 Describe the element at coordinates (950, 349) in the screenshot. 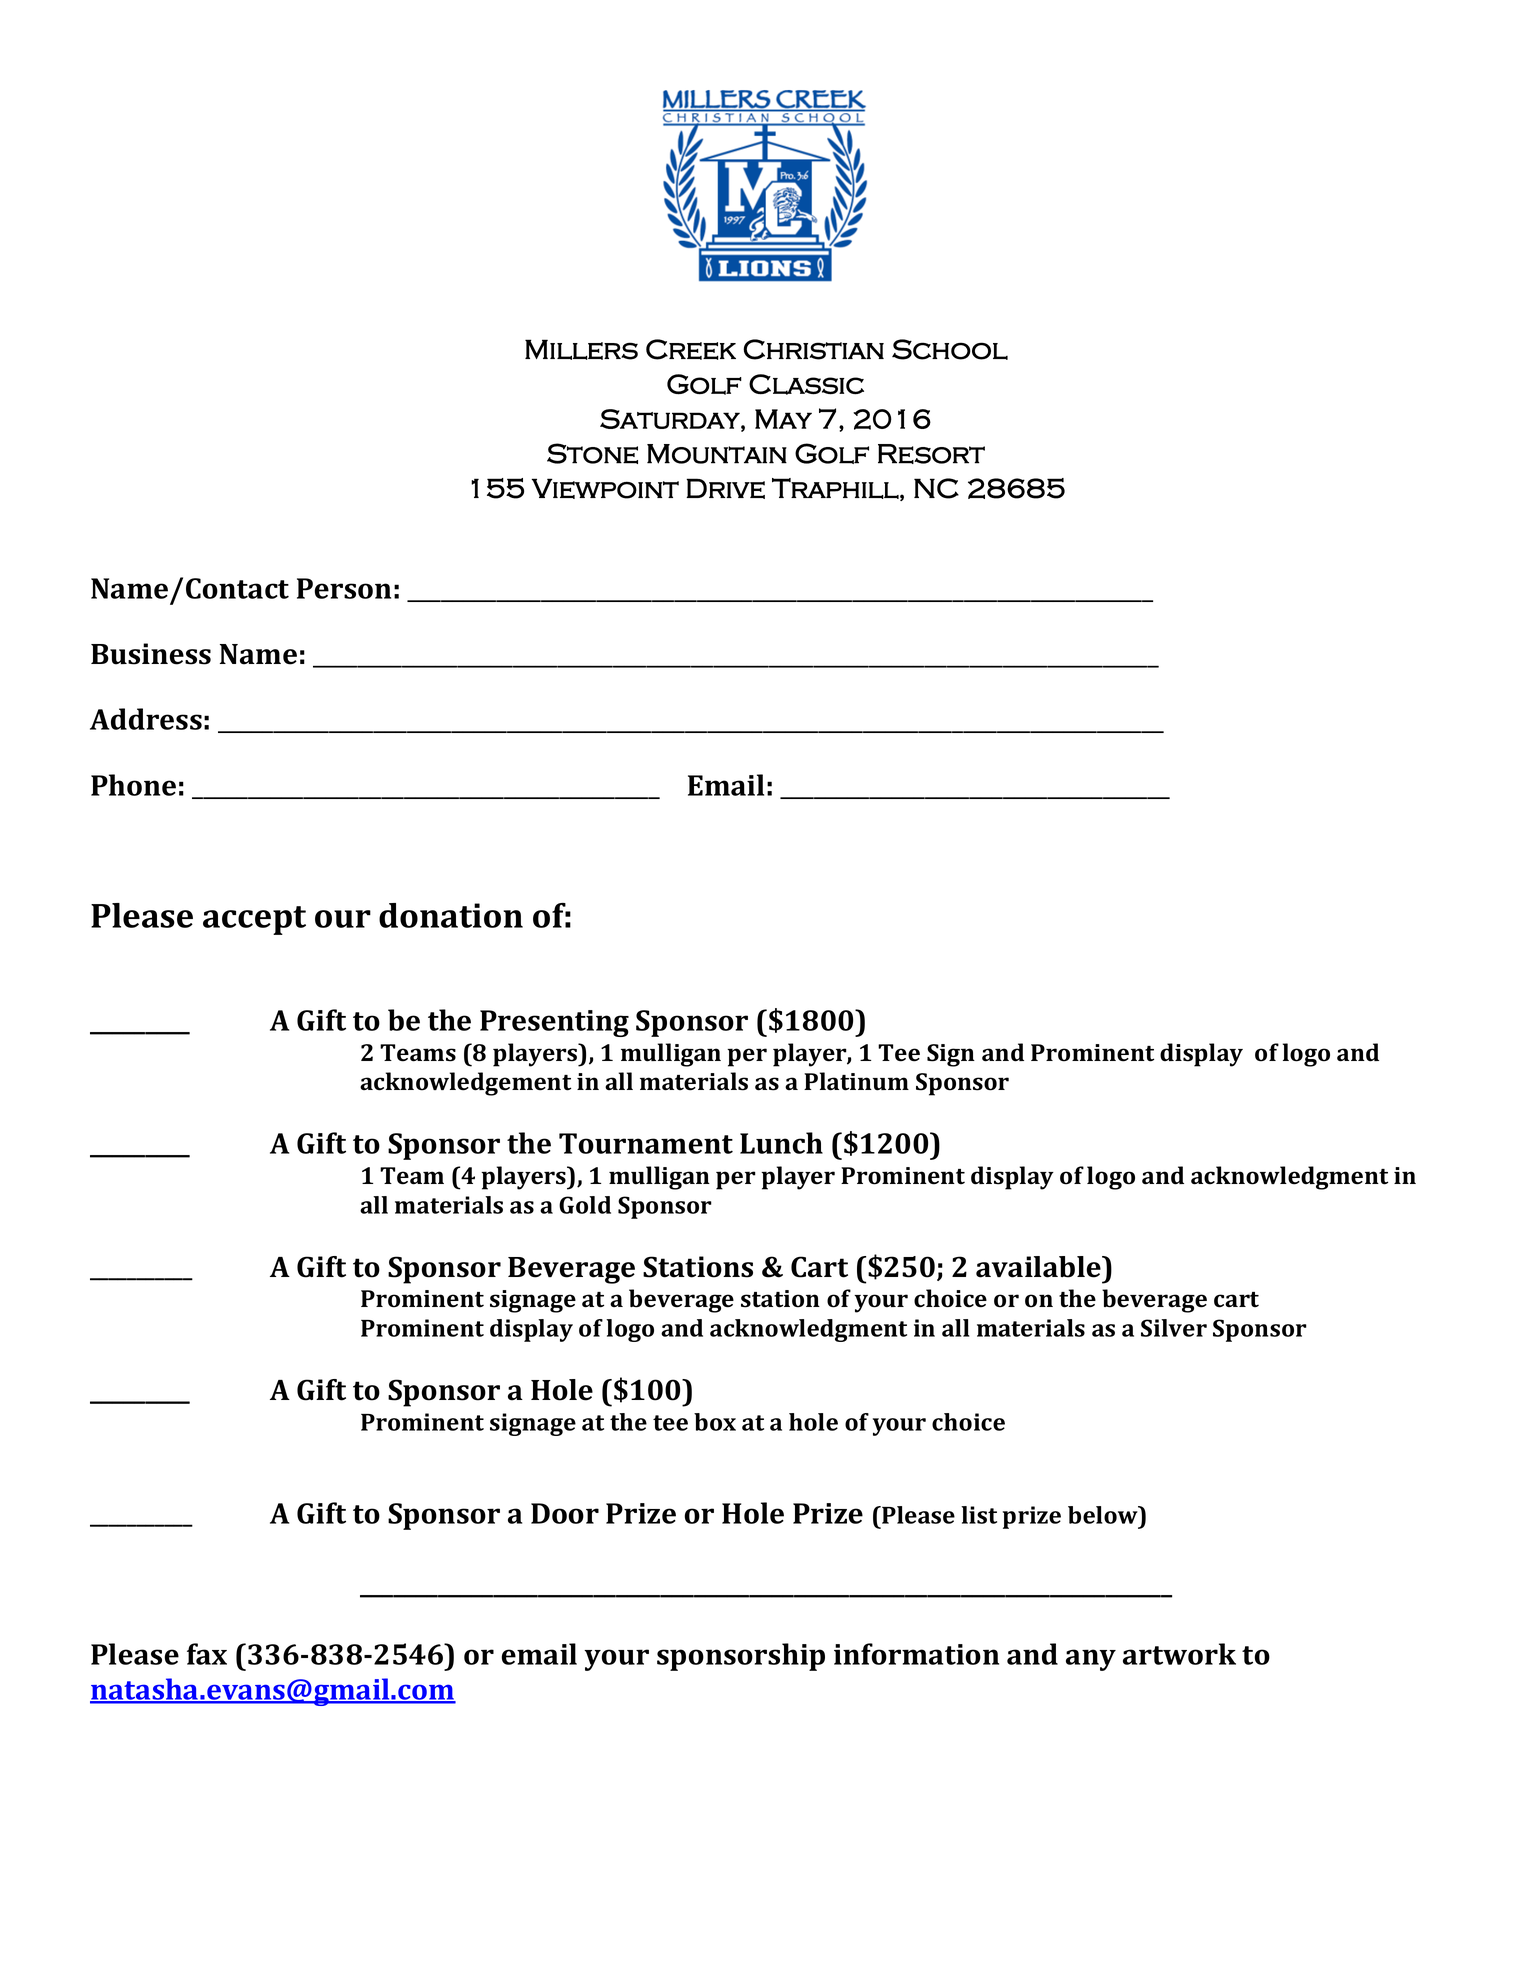

I see `School` at that location.
